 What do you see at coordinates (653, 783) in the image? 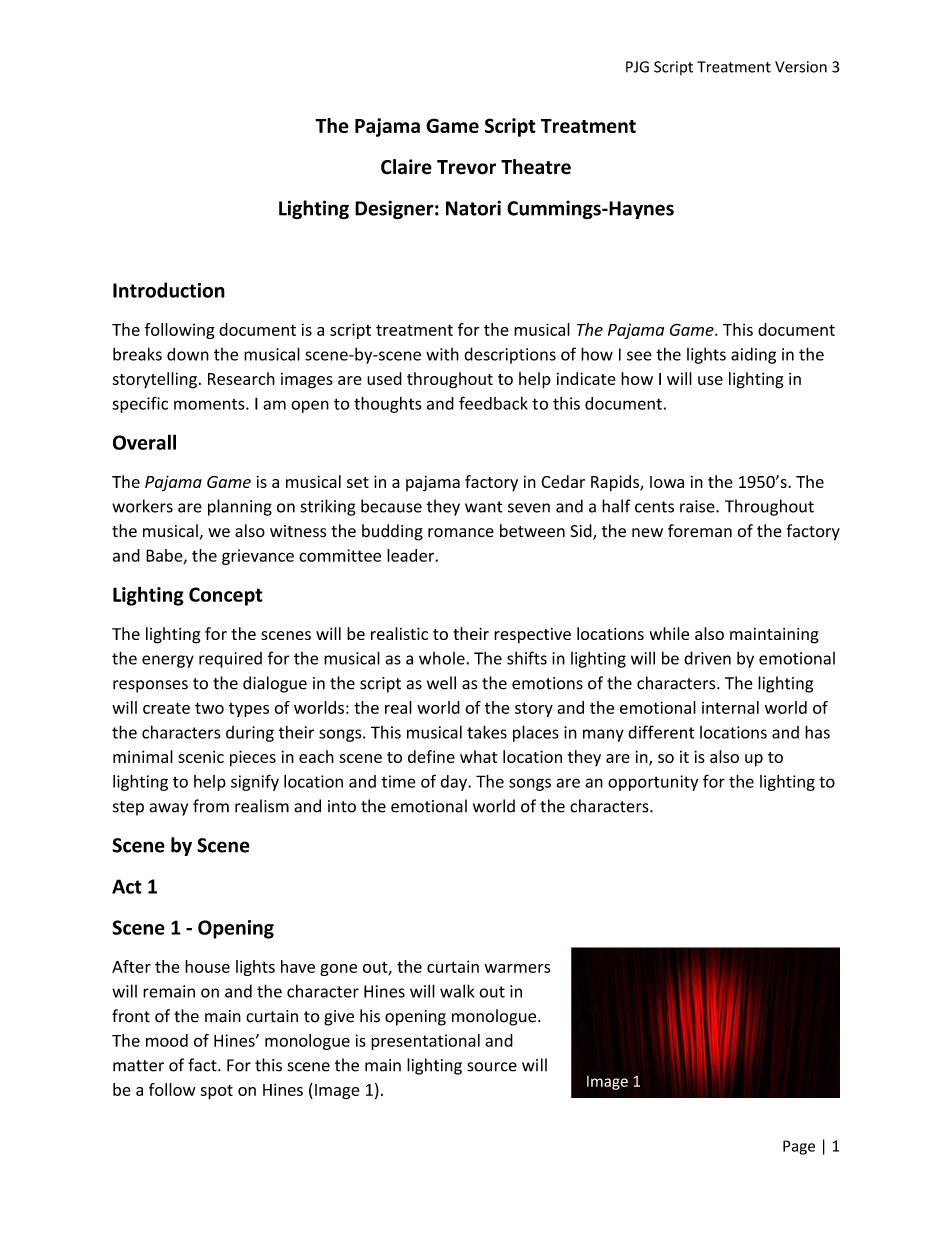
I see `opportunity` at bounding box center [653, 783].
